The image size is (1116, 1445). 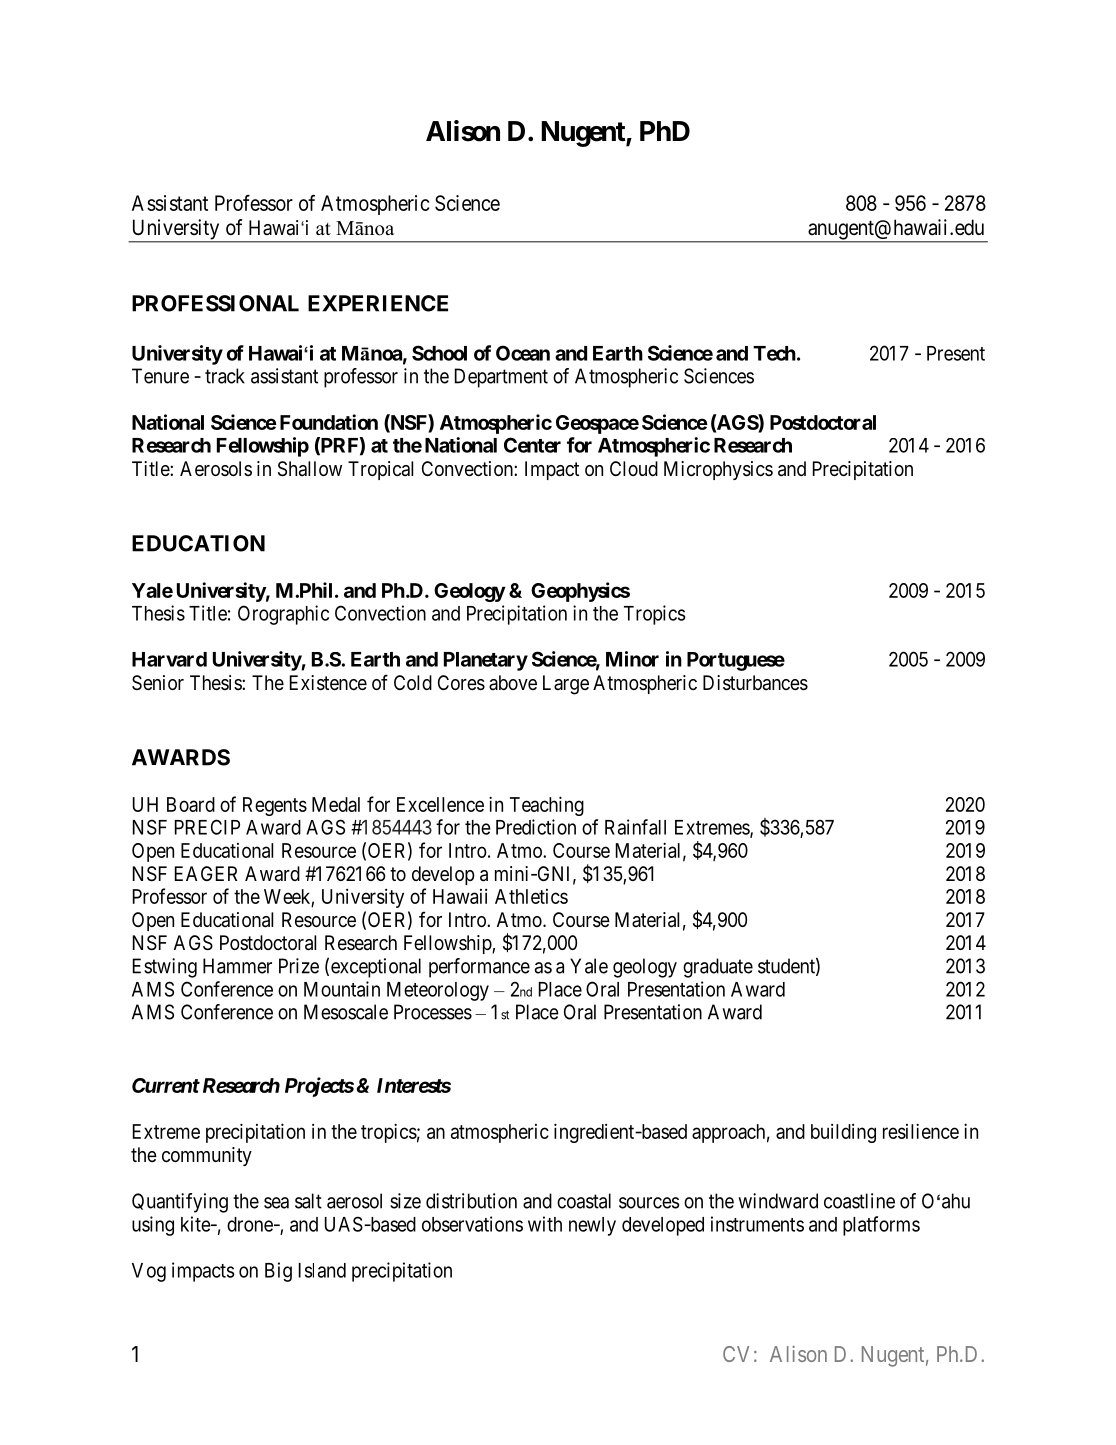 I want to click on Ocean, so click(x=523, y=353).
